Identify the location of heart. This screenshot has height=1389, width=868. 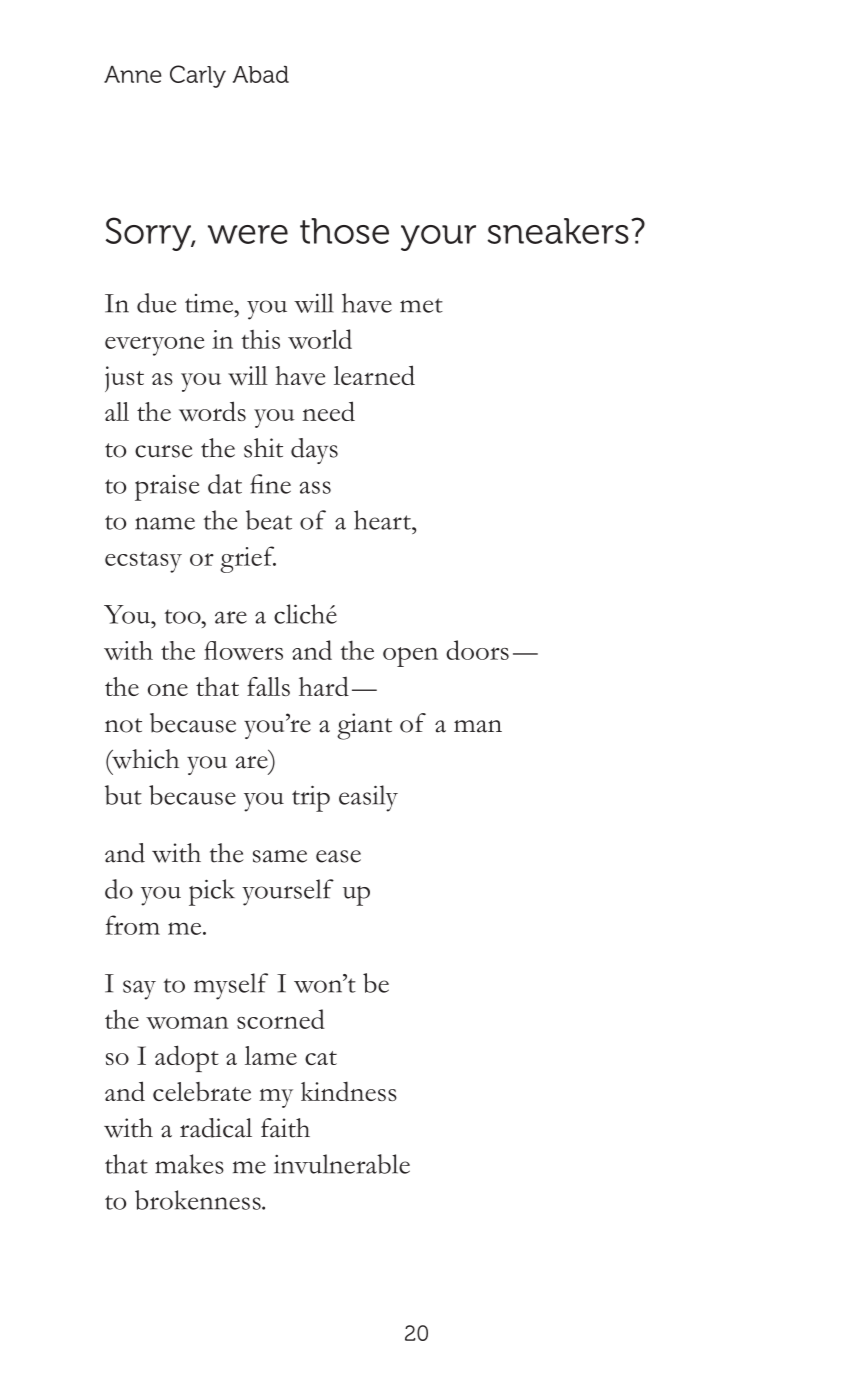
(383, 520).
